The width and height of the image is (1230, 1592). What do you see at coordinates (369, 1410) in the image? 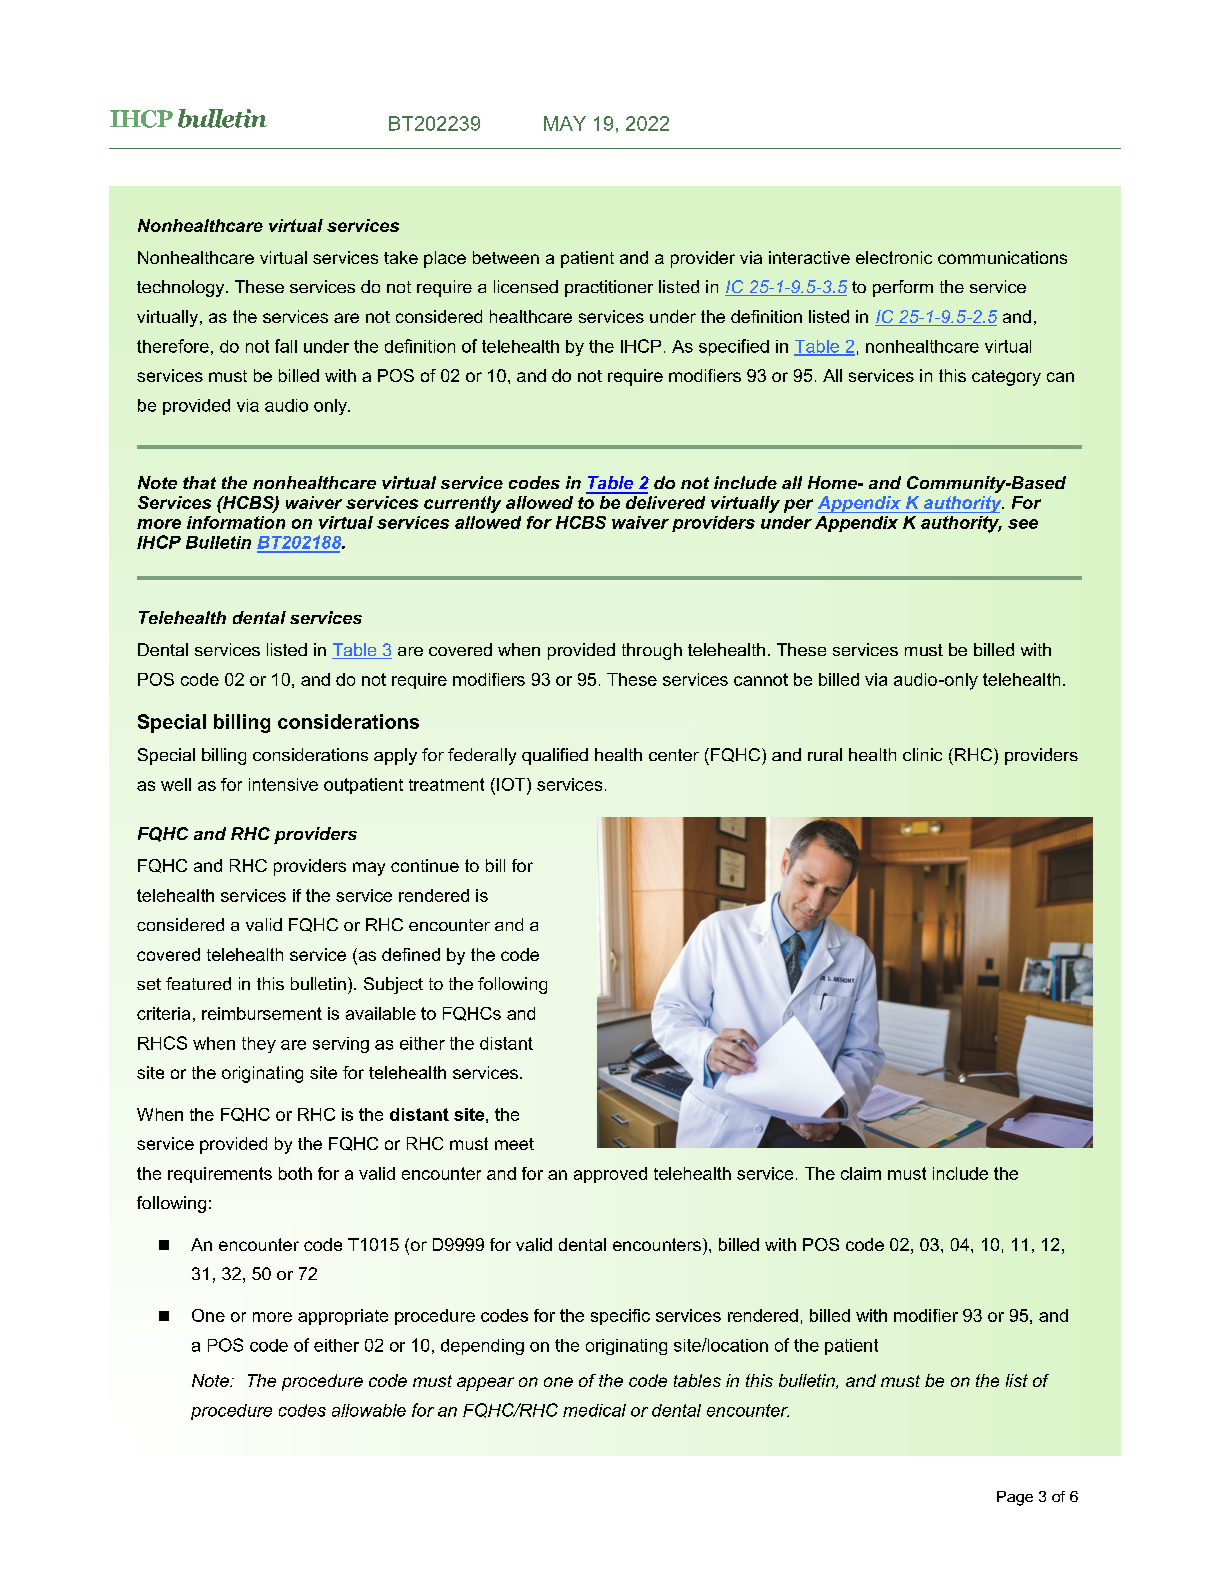
I see `allowable` at bounding box center [369, 1410].
